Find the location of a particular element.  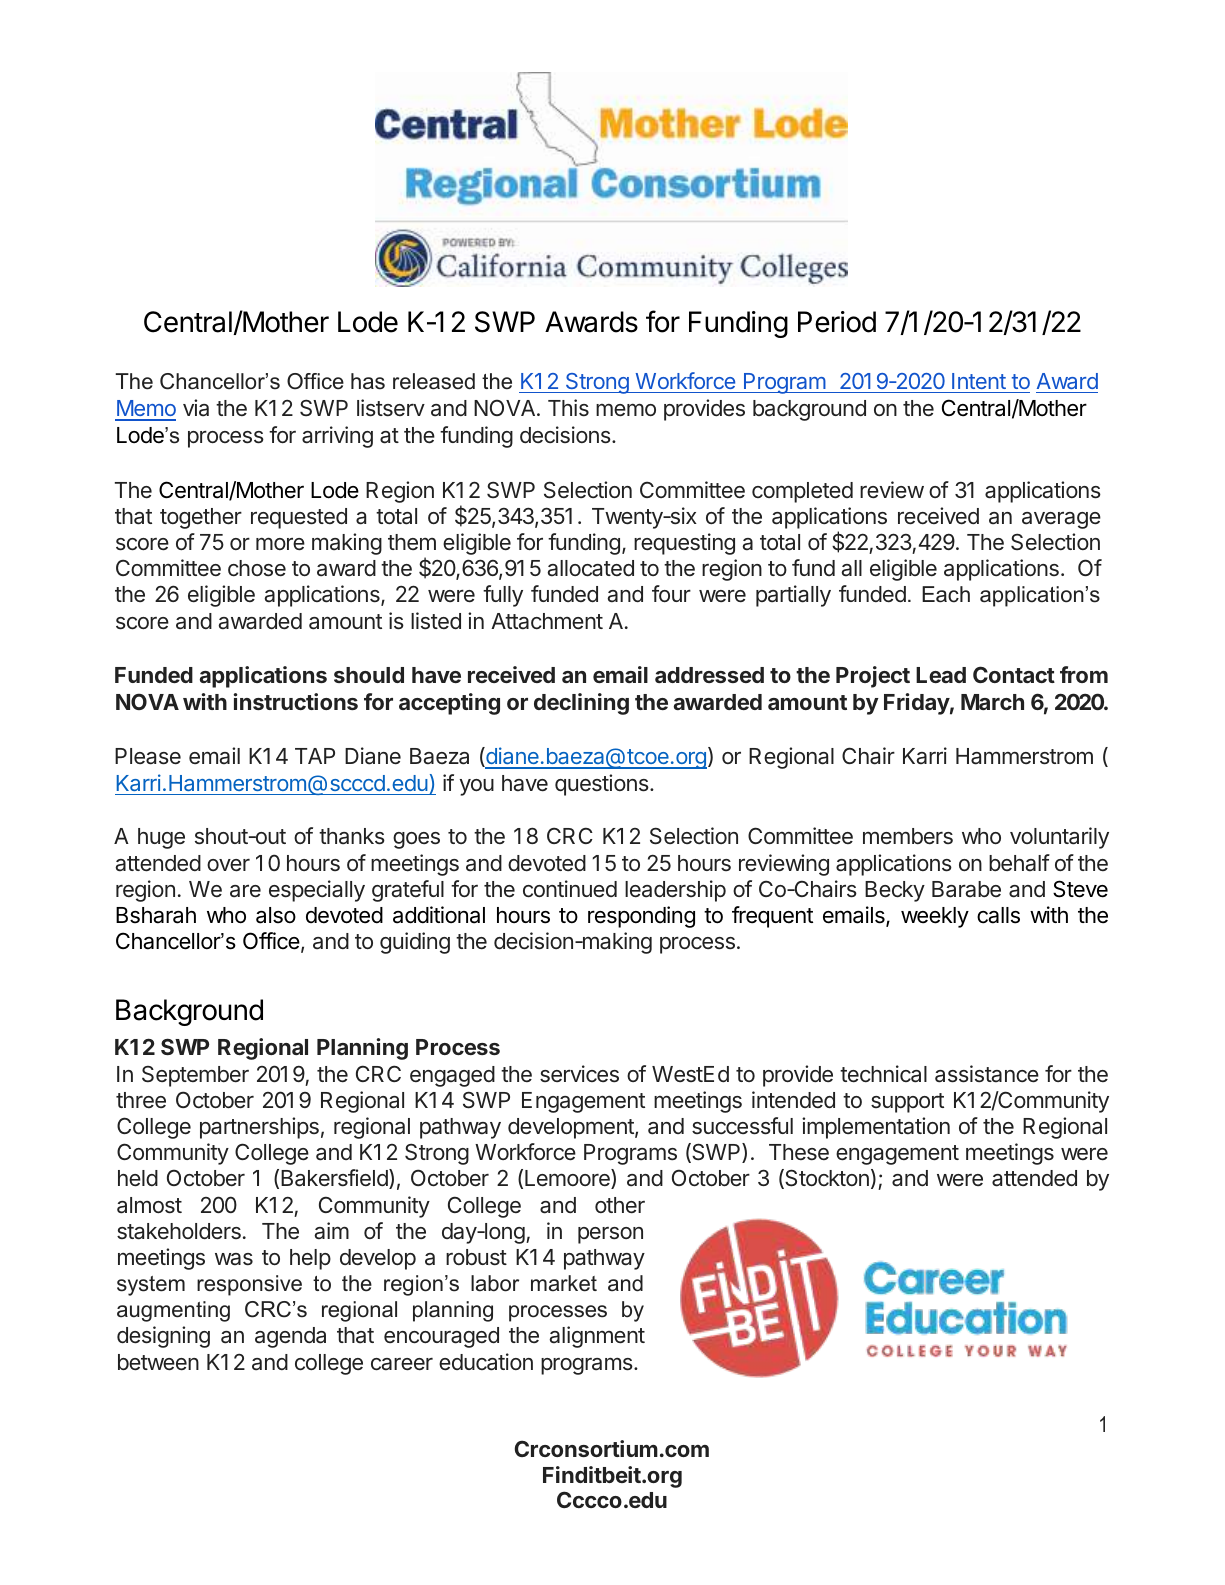

September is located at coordinates (195, 1076).
